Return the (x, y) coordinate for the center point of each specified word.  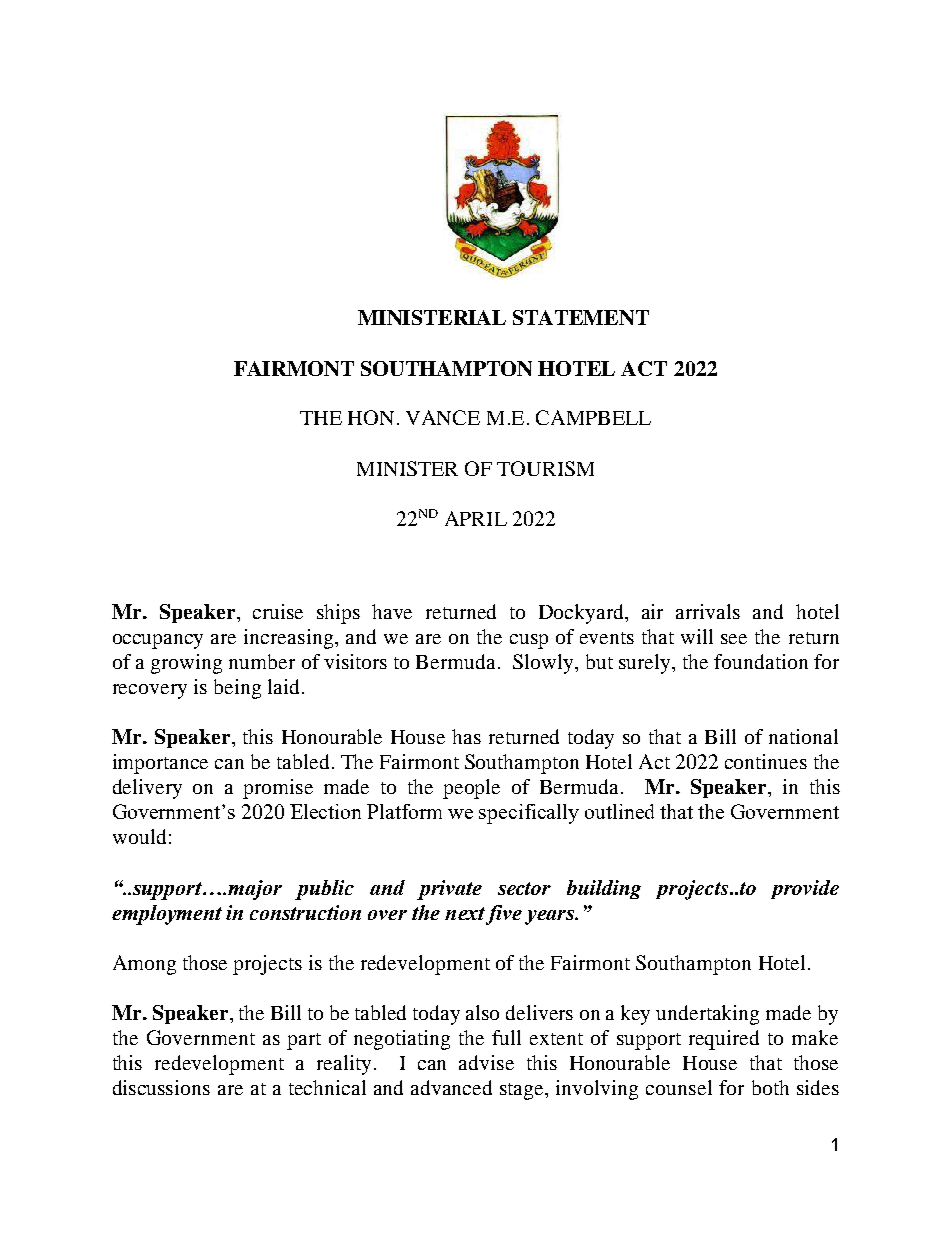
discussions (161, 1087)
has (466, 736)
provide (805, 889)
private (449, 890)
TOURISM (545, 468)
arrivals (708, 611)
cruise (278, 611)
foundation (761, 661)
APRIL (476, 518)
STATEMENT (581, 317)
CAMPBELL (593, 417)
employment (167, 915)
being (237, 689)
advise (486, 1062)
